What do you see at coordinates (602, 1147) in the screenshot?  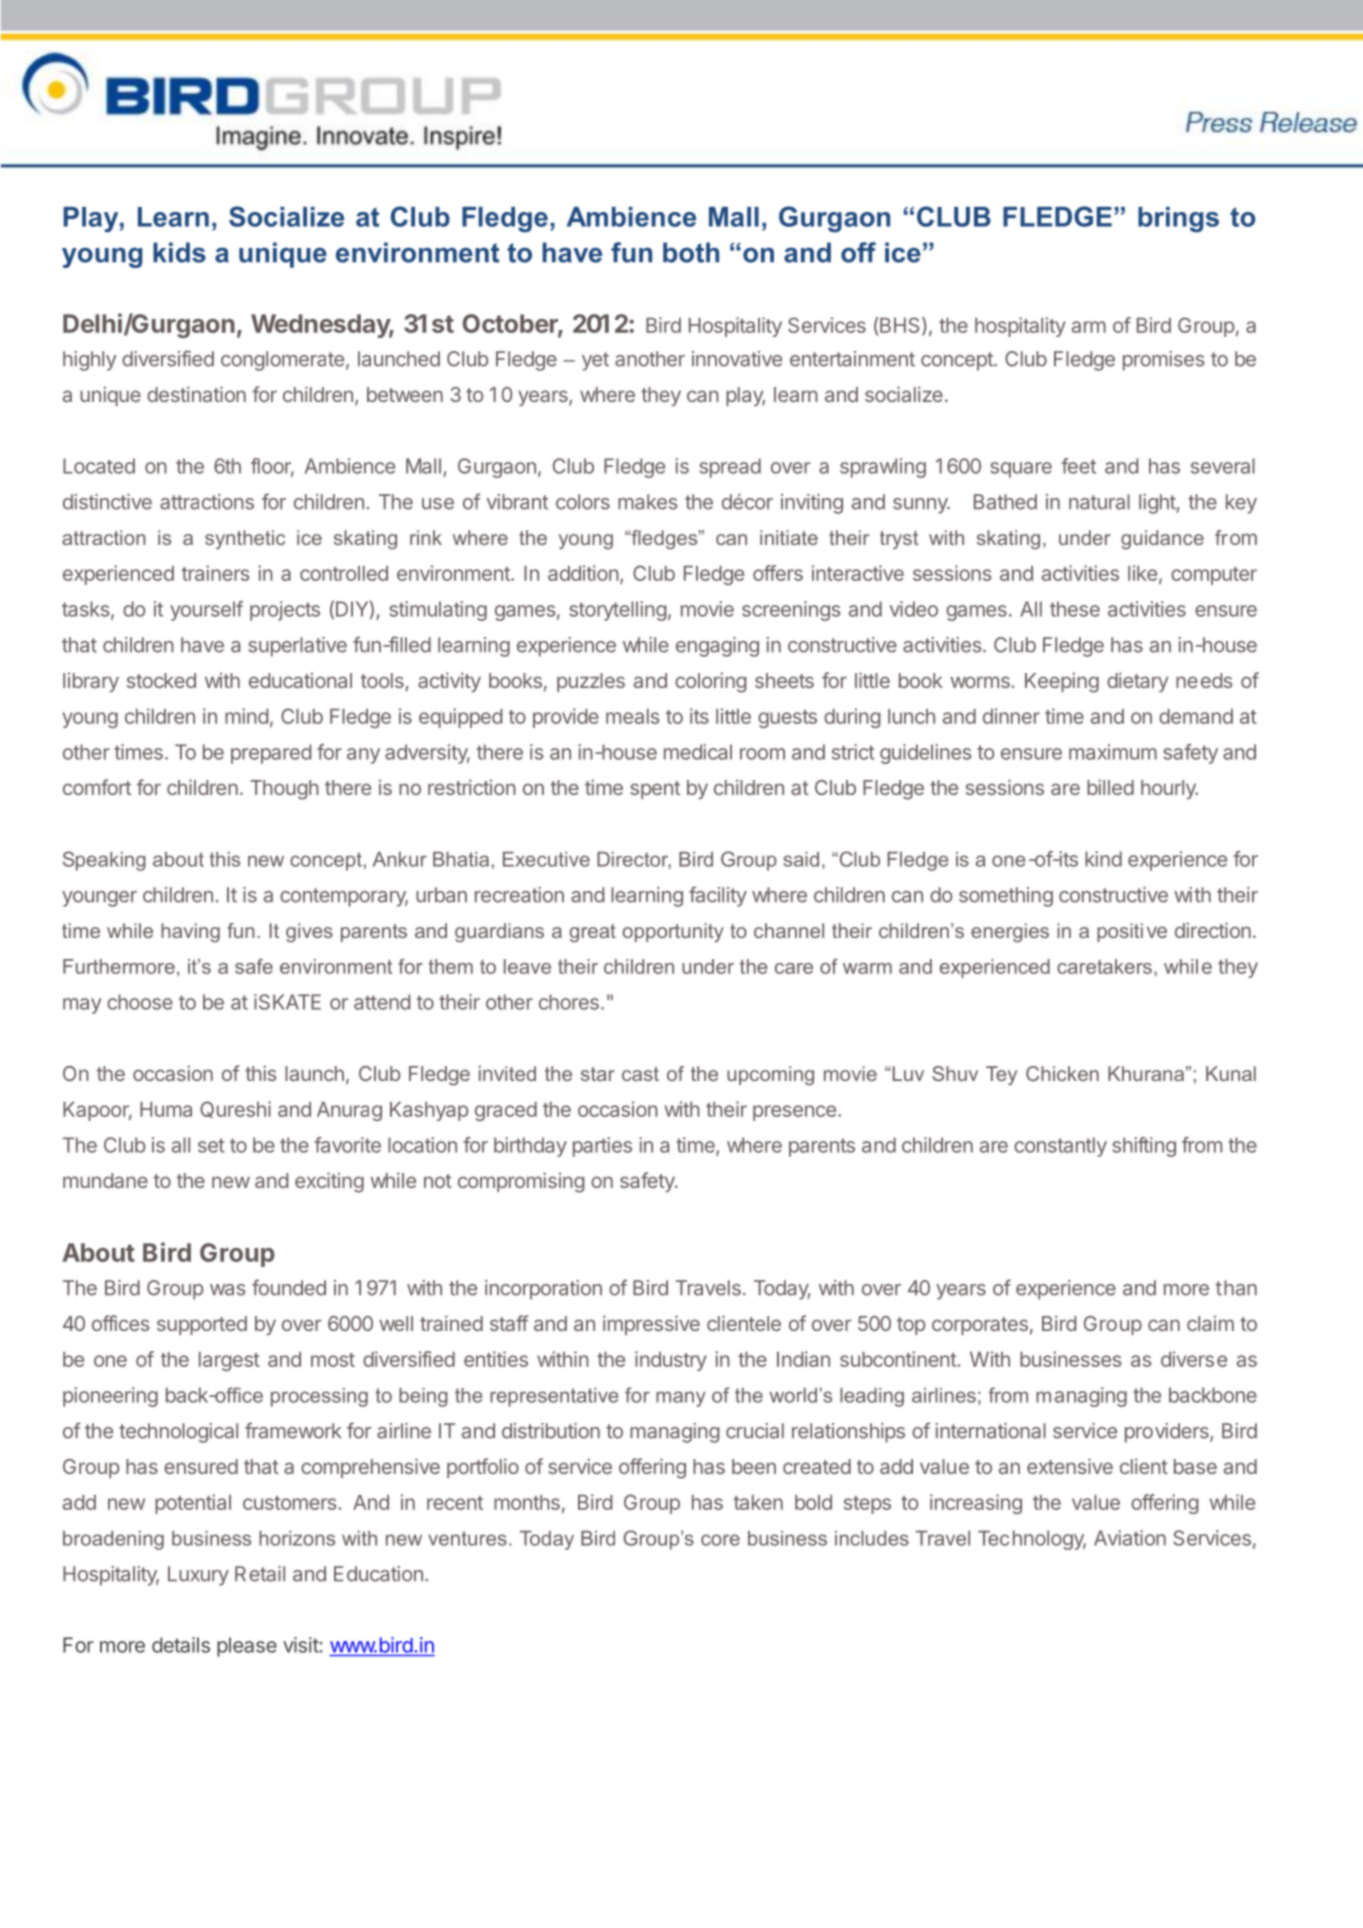 I see `parties` at bounding box center [602, 1147].
